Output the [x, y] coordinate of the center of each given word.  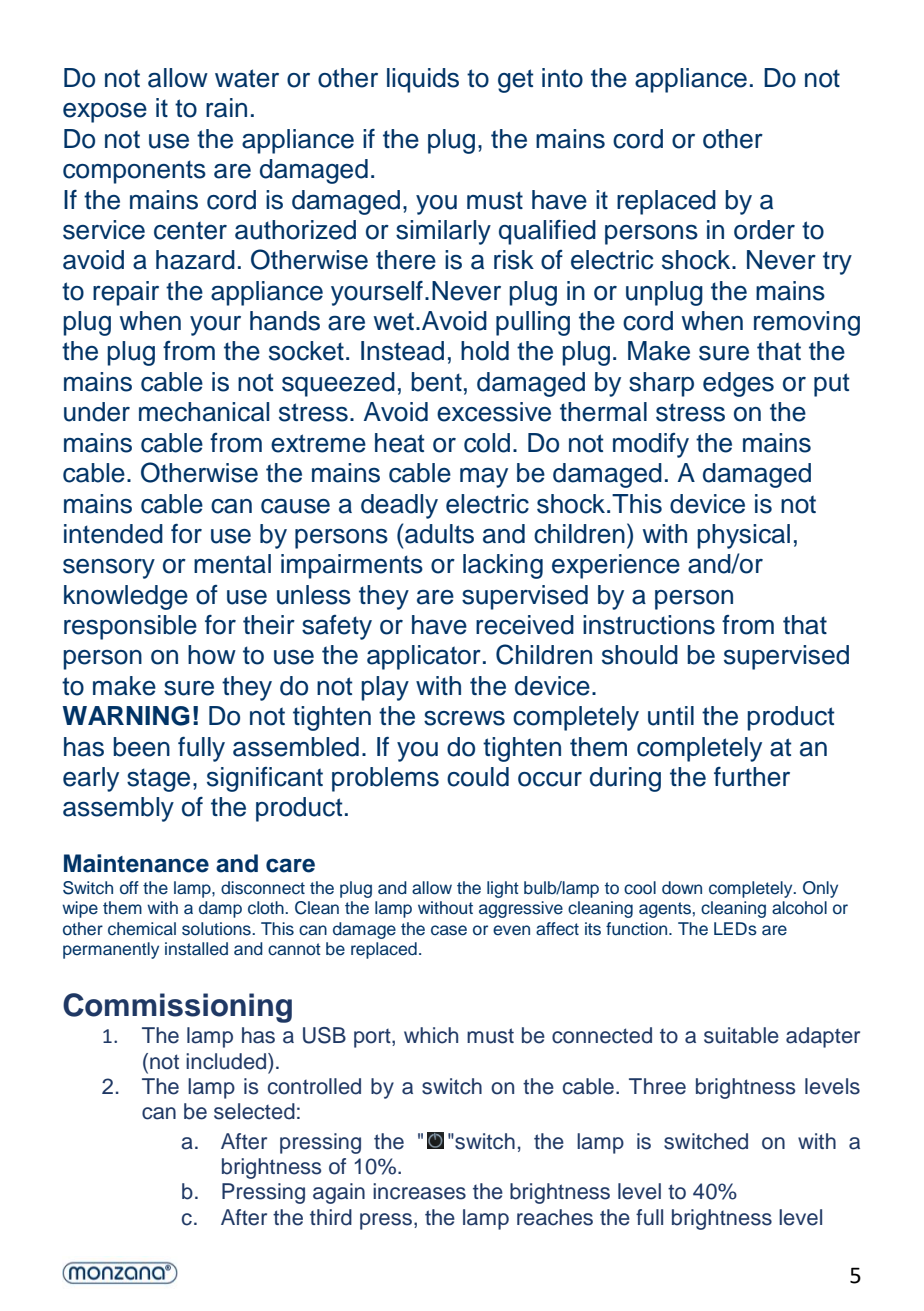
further [752, 777]
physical [743, 536]
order [764, 230]
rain [226, 108]
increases [419, 1191]
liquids [423, 80]
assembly [118, 809]
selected [254, 1111]
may [484, 478]
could [478, 777]
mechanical [204, 412]
